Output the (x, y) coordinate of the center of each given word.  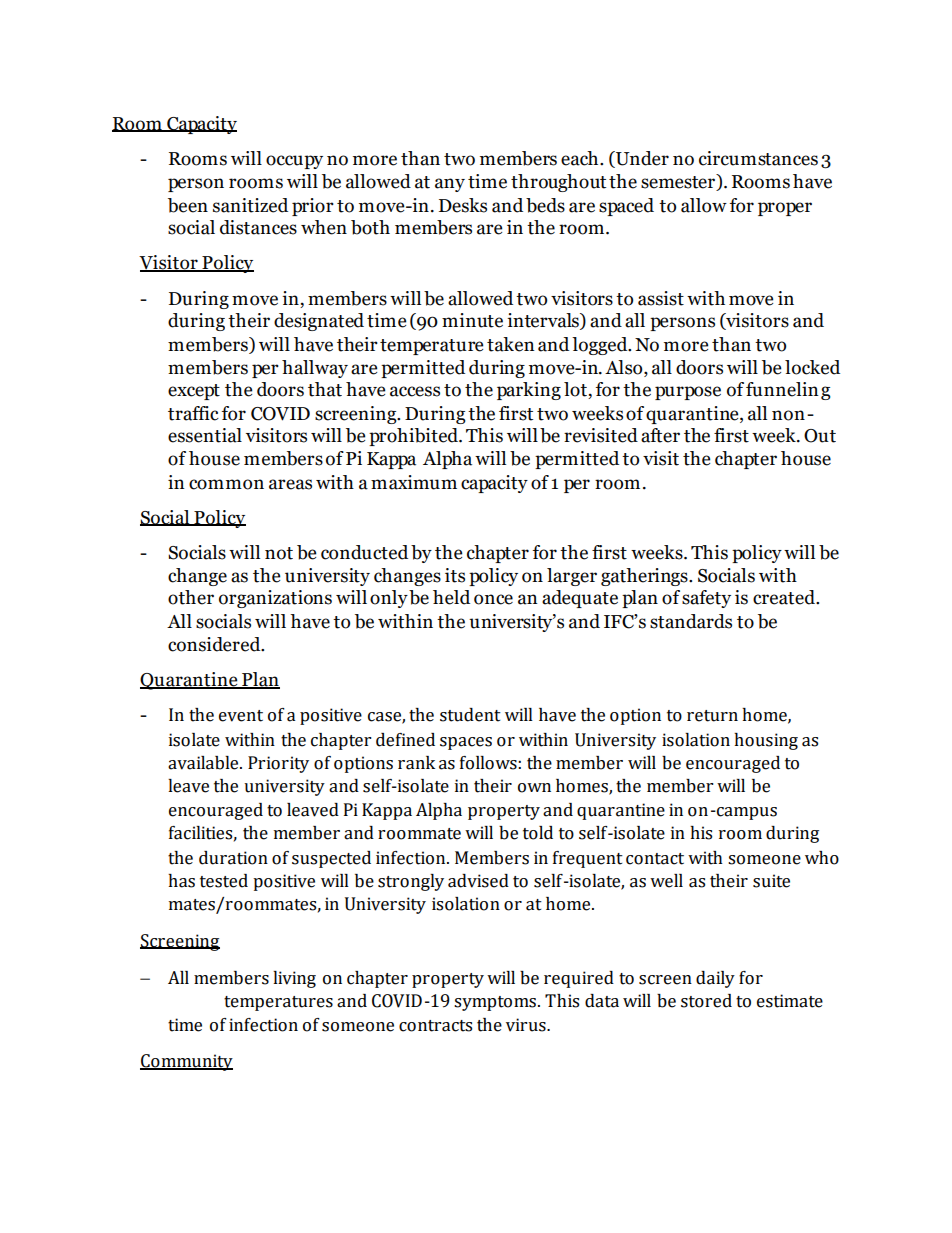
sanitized (250, 205)
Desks (463, 205)
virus (527, 1025)
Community (186, 1062)
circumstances (758, 158)
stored (706, 1001)
